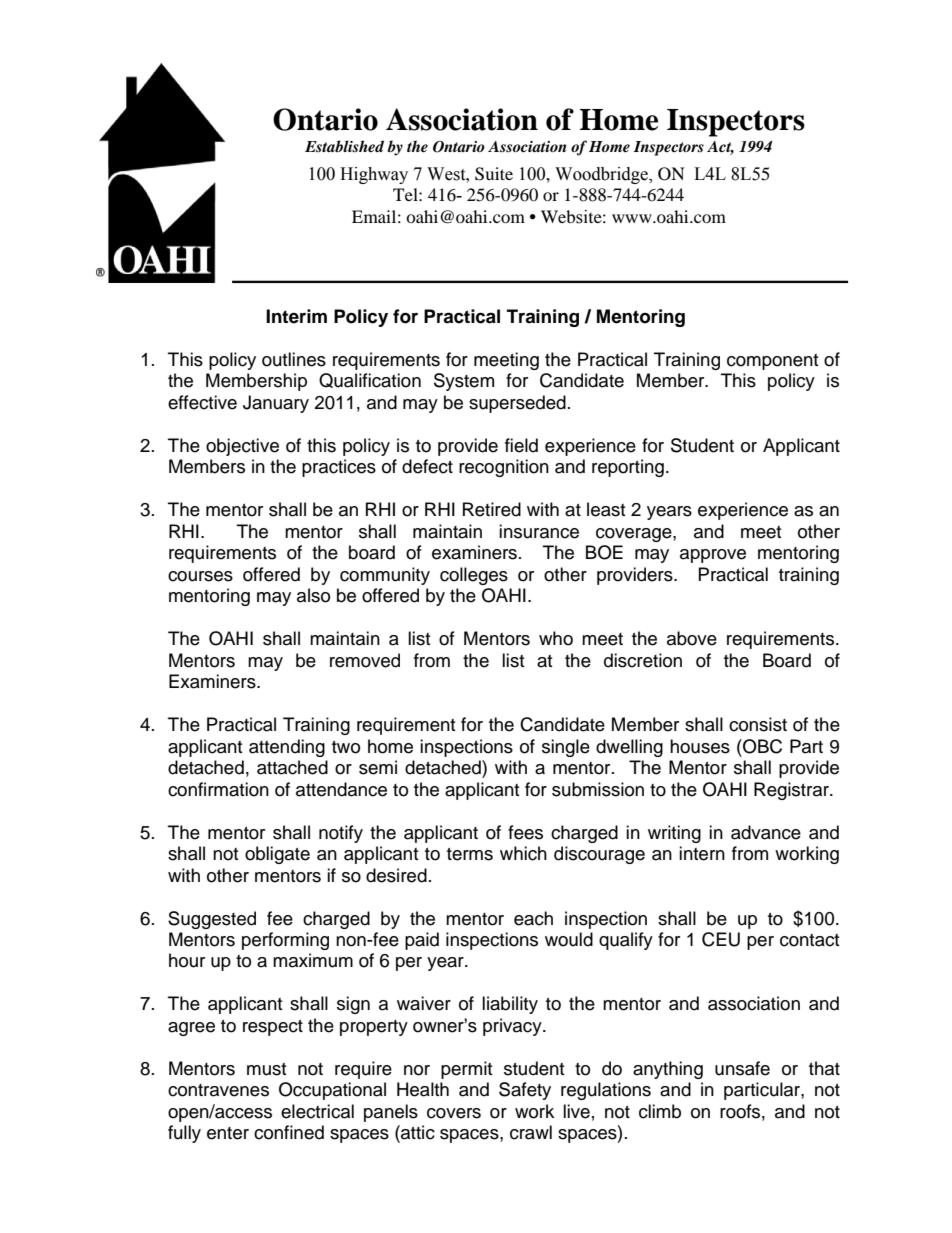 This page has width=952, height=1233. What do you see at coordinates (603, 175) in the page?
I see `Woodbridge` at bounding box center [603, 175].
